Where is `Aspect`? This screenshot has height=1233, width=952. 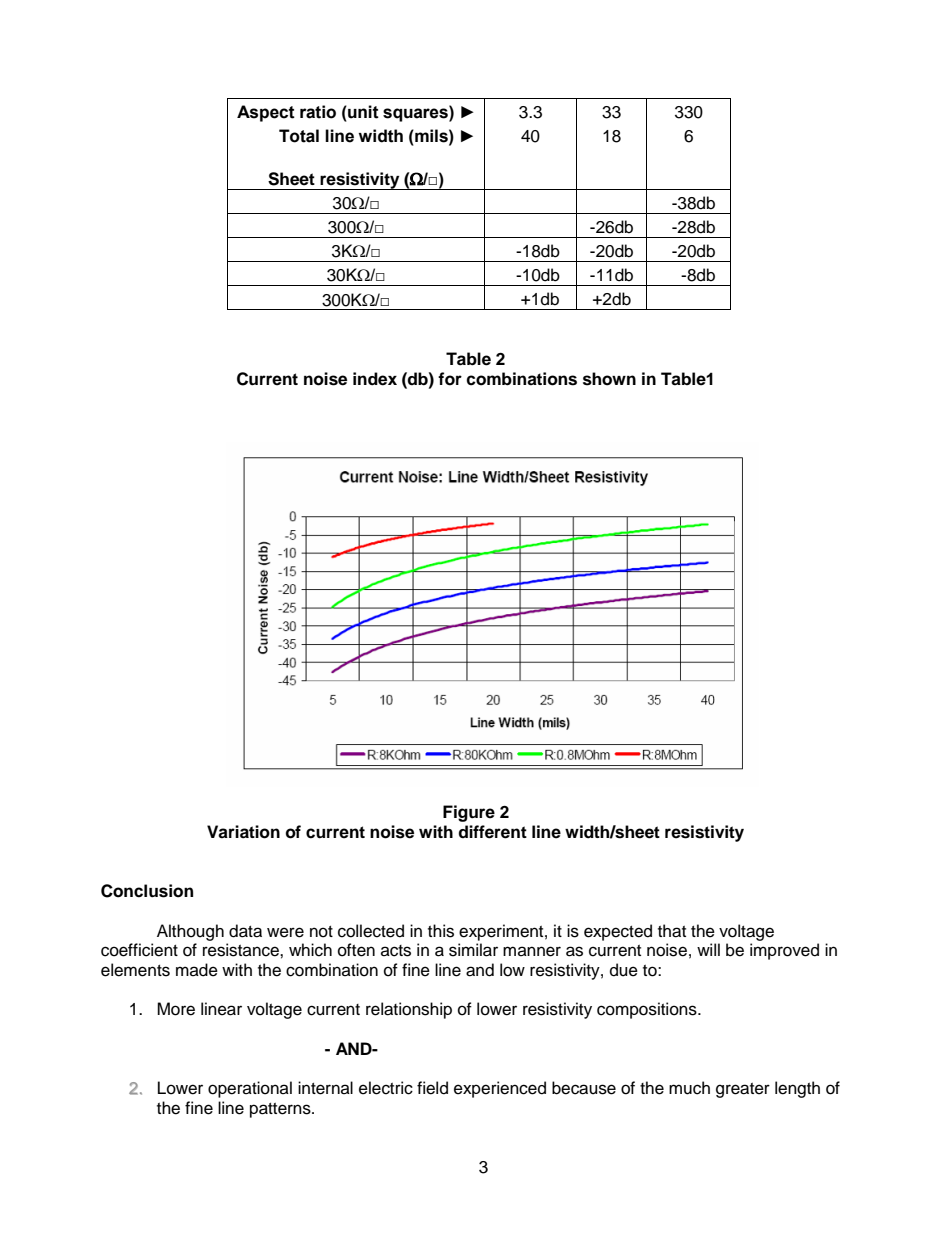 Aspect is located at coordinates (266, 113).
